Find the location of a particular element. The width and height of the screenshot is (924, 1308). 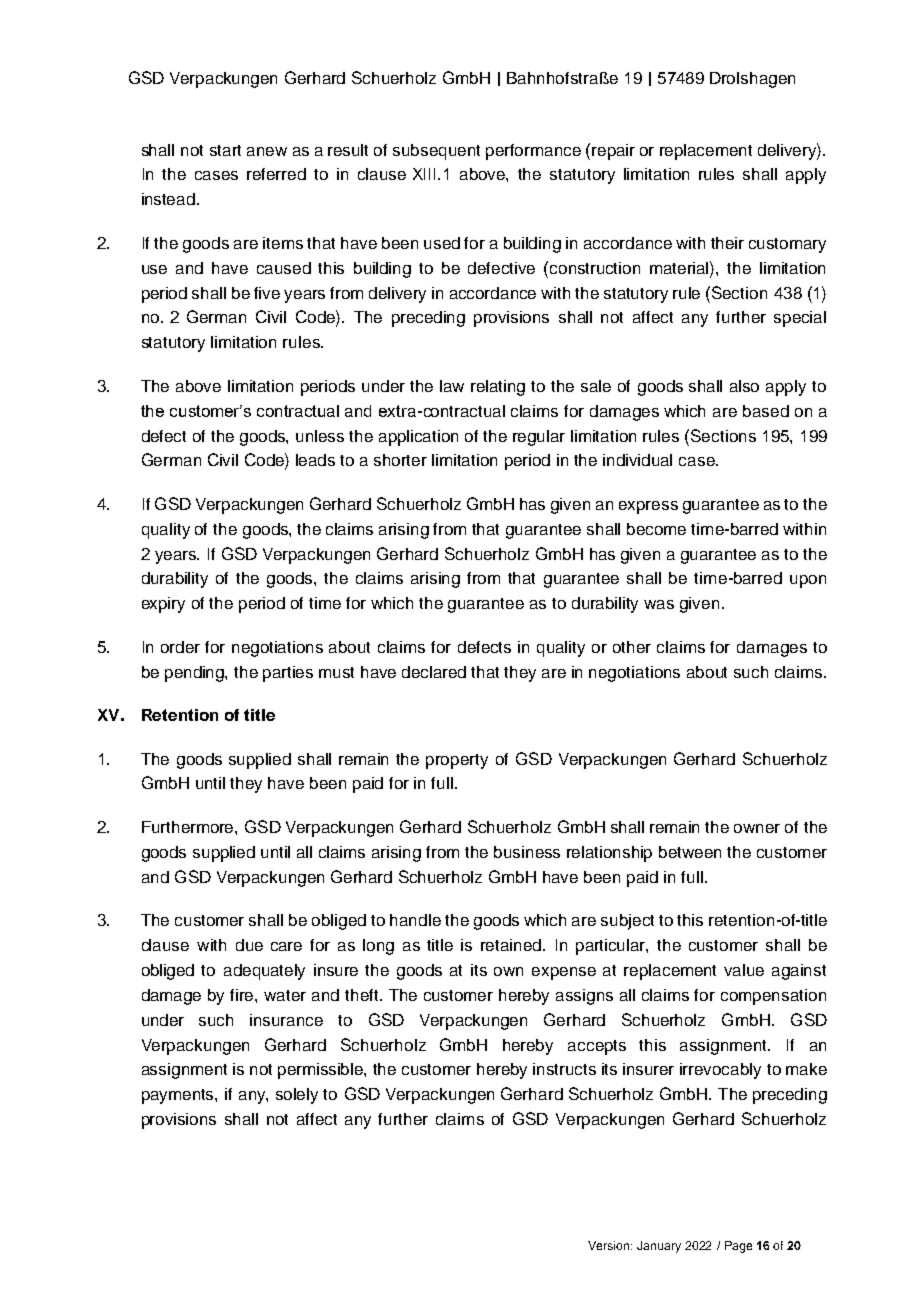

based is located at coordinates (766, 411).
